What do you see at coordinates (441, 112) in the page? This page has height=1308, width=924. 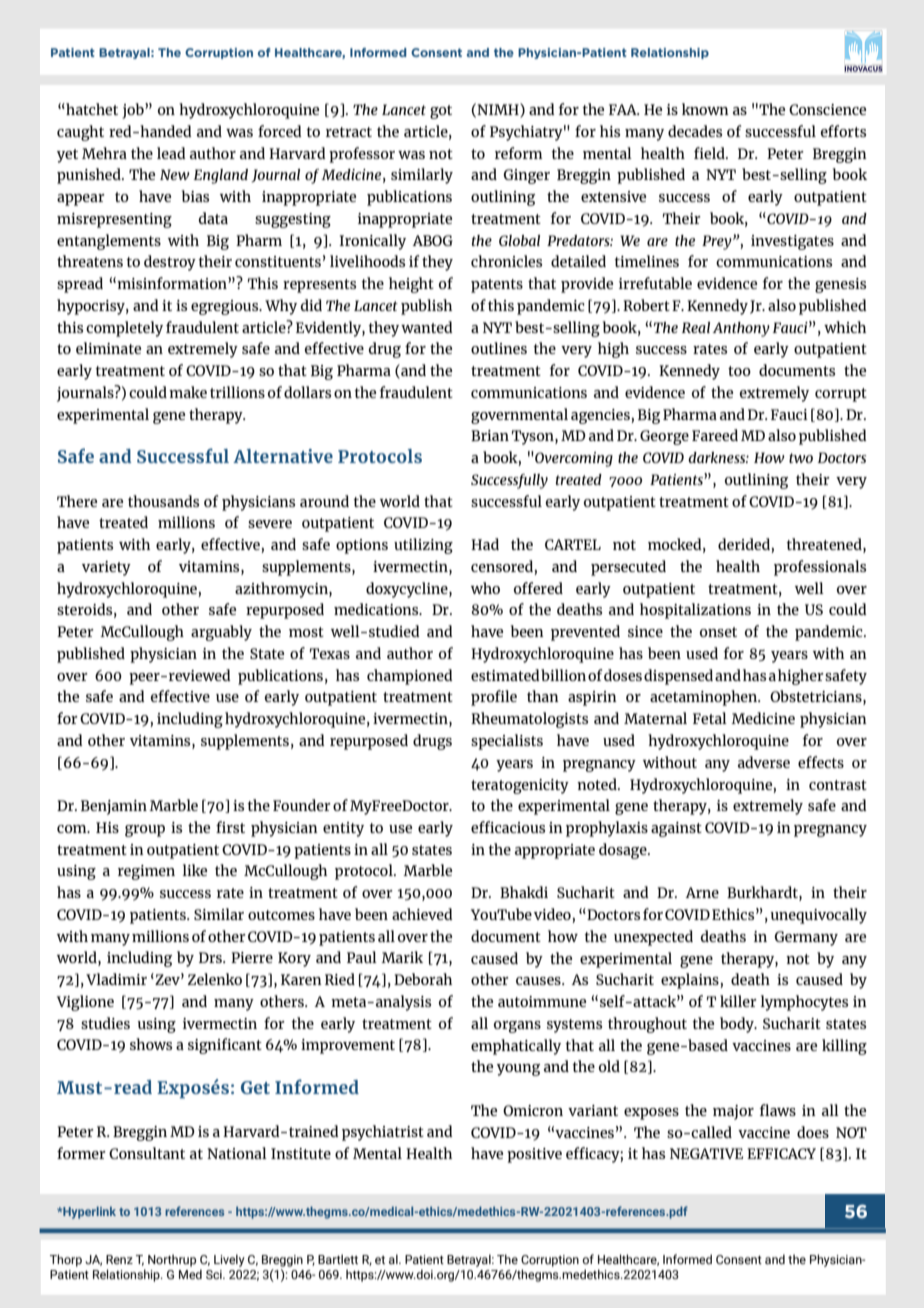 I see `got` at bounding box center [441, 112].
